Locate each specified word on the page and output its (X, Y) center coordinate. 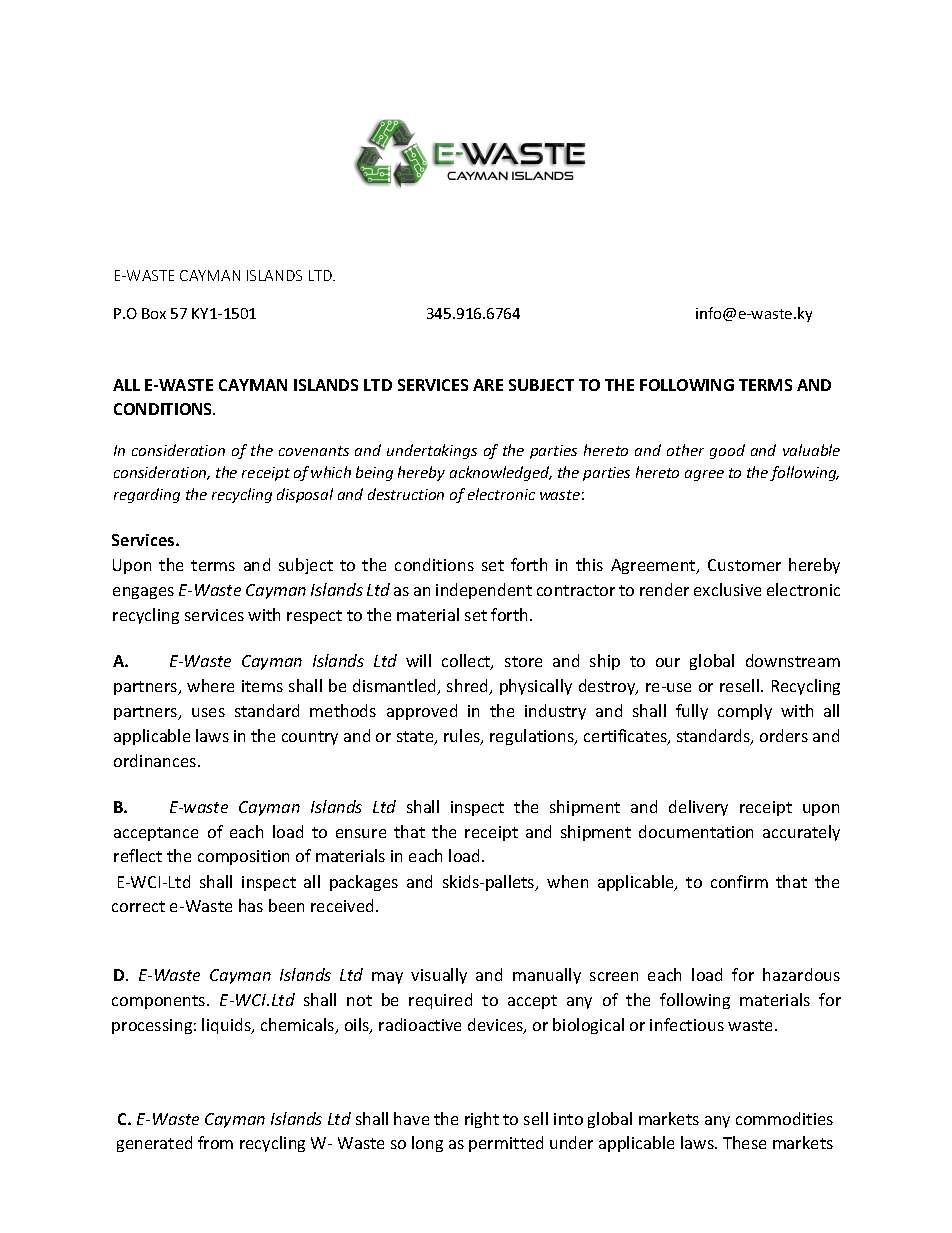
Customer (744, 565)
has (251, 905)
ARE (488, 385)
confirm (739, 881)
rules (463, 737)
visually (439, 976)
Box (154, 313)
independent (484, 591)
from (215, 1142)
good (727, 451)
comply (745, 712)
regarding (147, 495)
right (482, 1120)
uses (208, 712)
